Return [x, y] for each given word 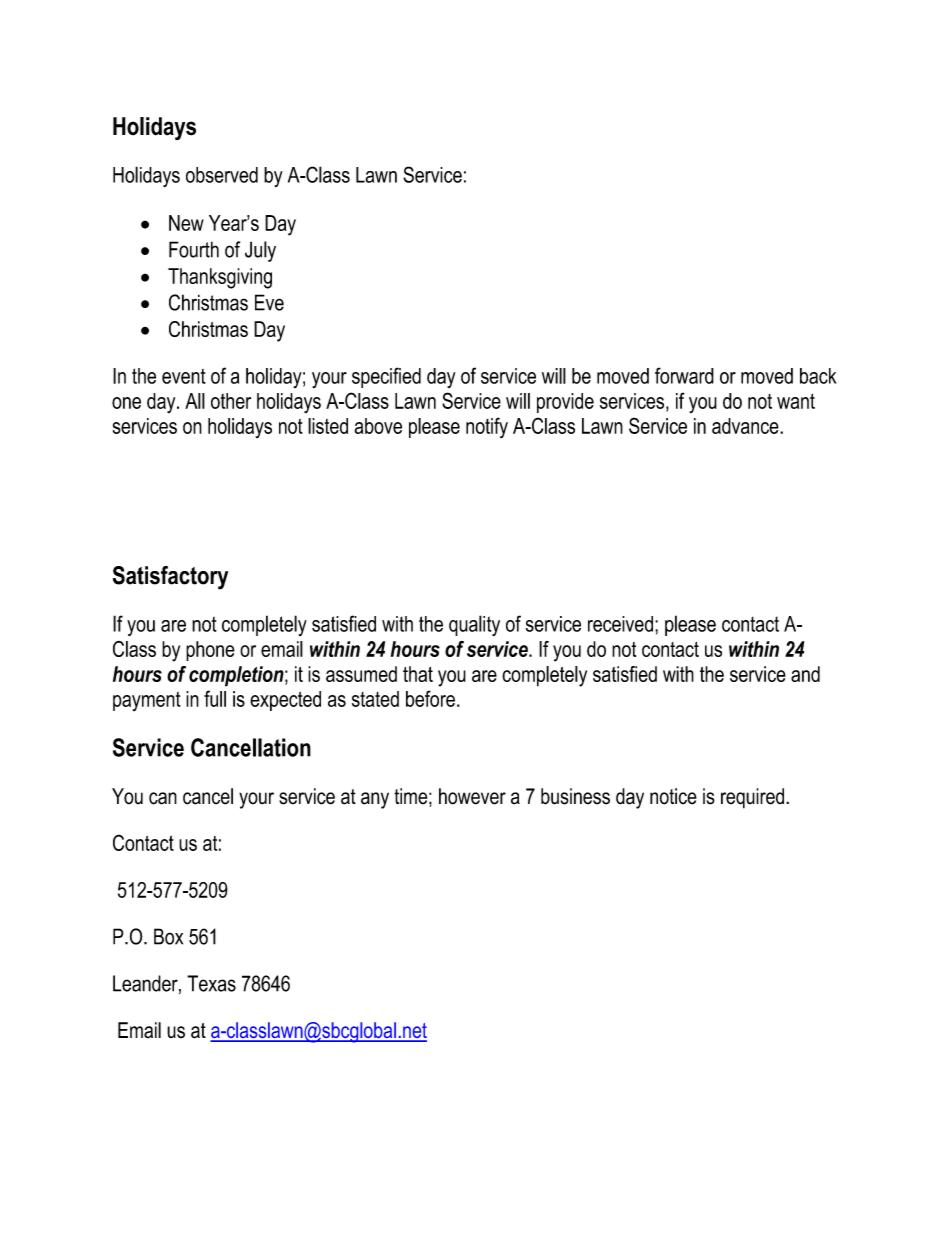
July [260, 251]
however [472, 796]
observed [222, 175]
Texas [211, 983]
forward [684, 375]
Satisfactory [170, 578]
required [754, 798]
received [620, 624]
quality [474, 625]
